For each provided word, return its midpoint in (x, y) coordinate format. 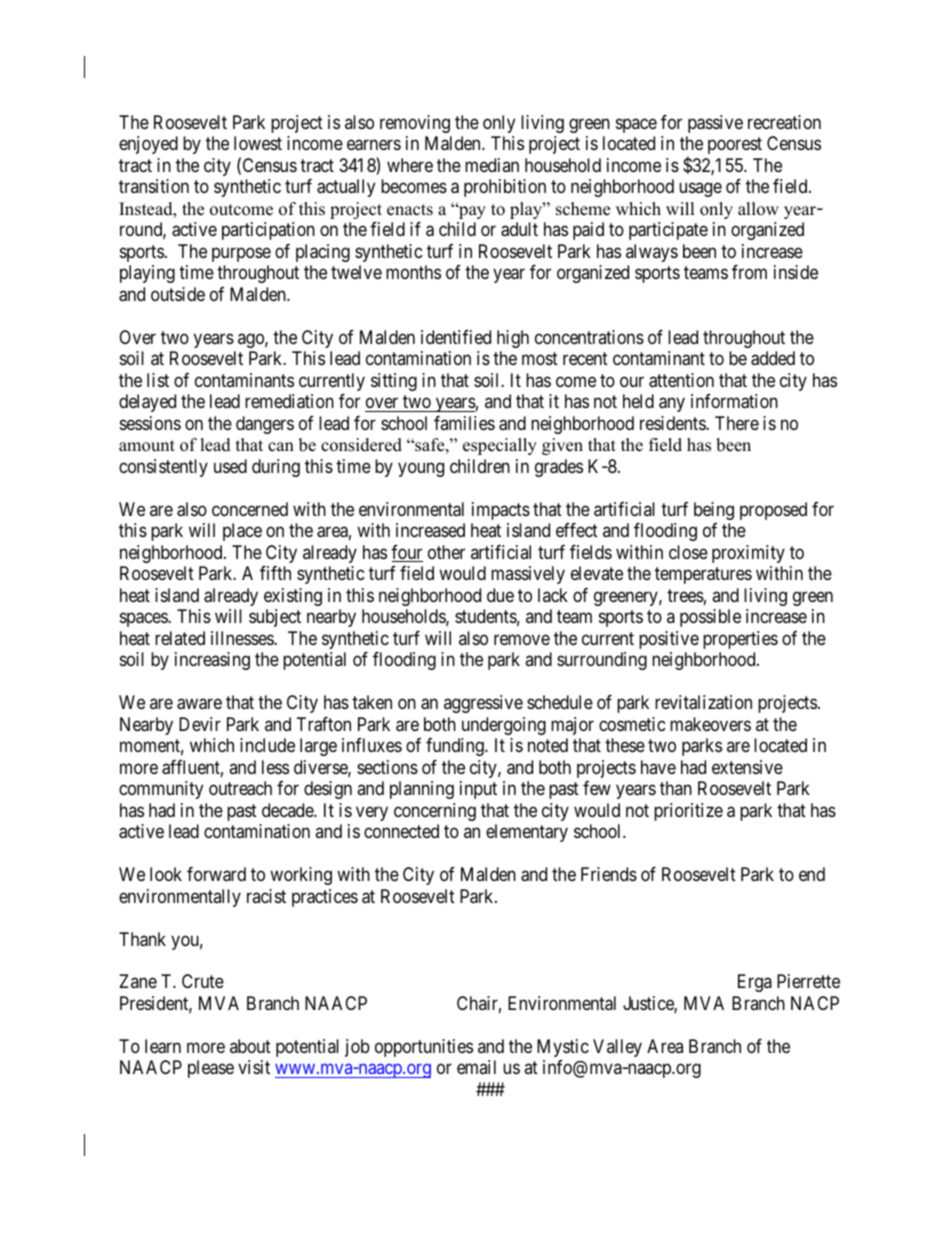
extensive (747, 767)
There (737, 423)
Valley (617, 1048)
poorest (735, 146)
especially (500, 446)
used (230, 466)
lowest (258, 143)
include (267, 745)
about (250, 1046)
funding (456, 747)
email (476, 1067)
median (492, 165)
